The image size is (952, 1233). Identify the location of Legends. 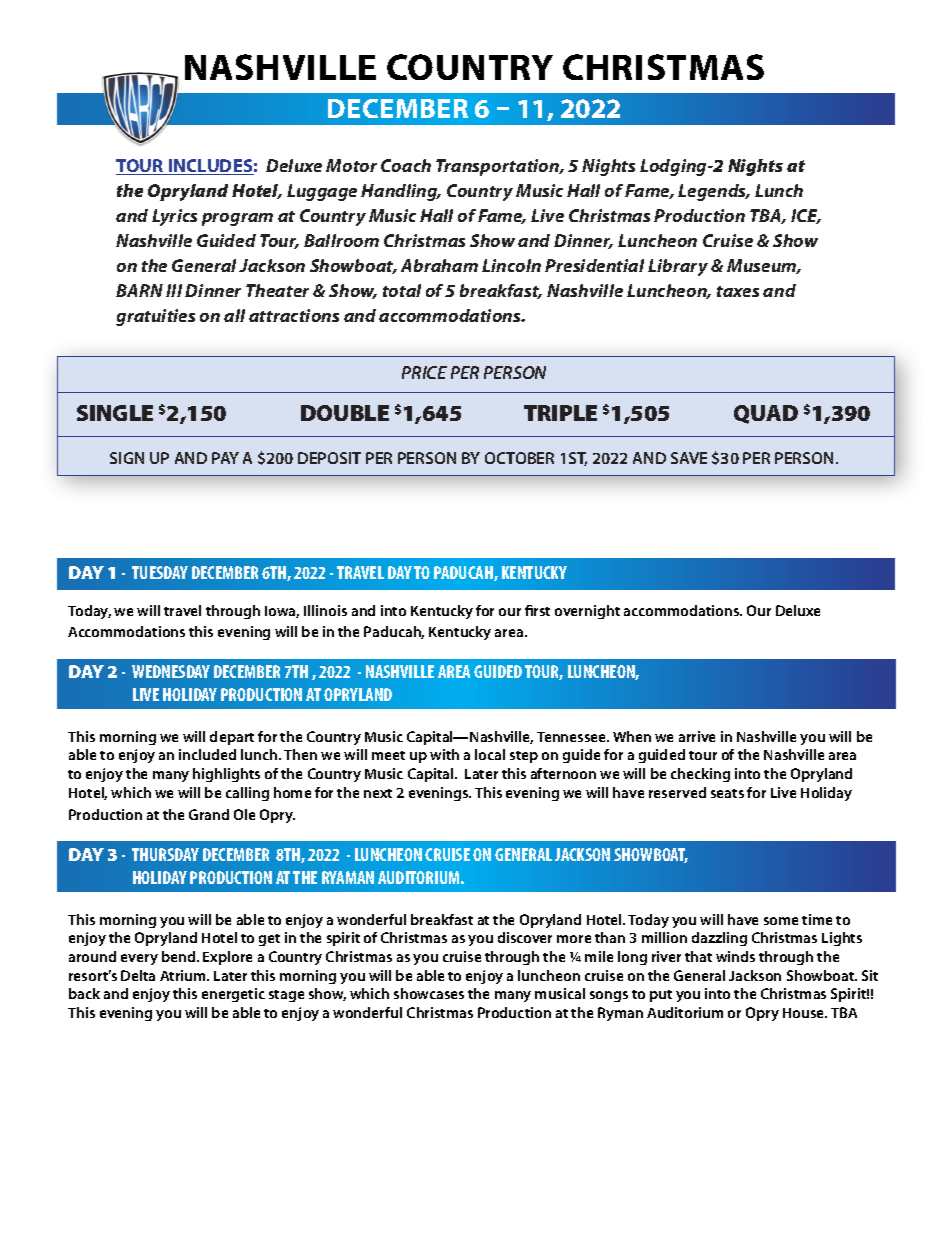
(713, 192).
